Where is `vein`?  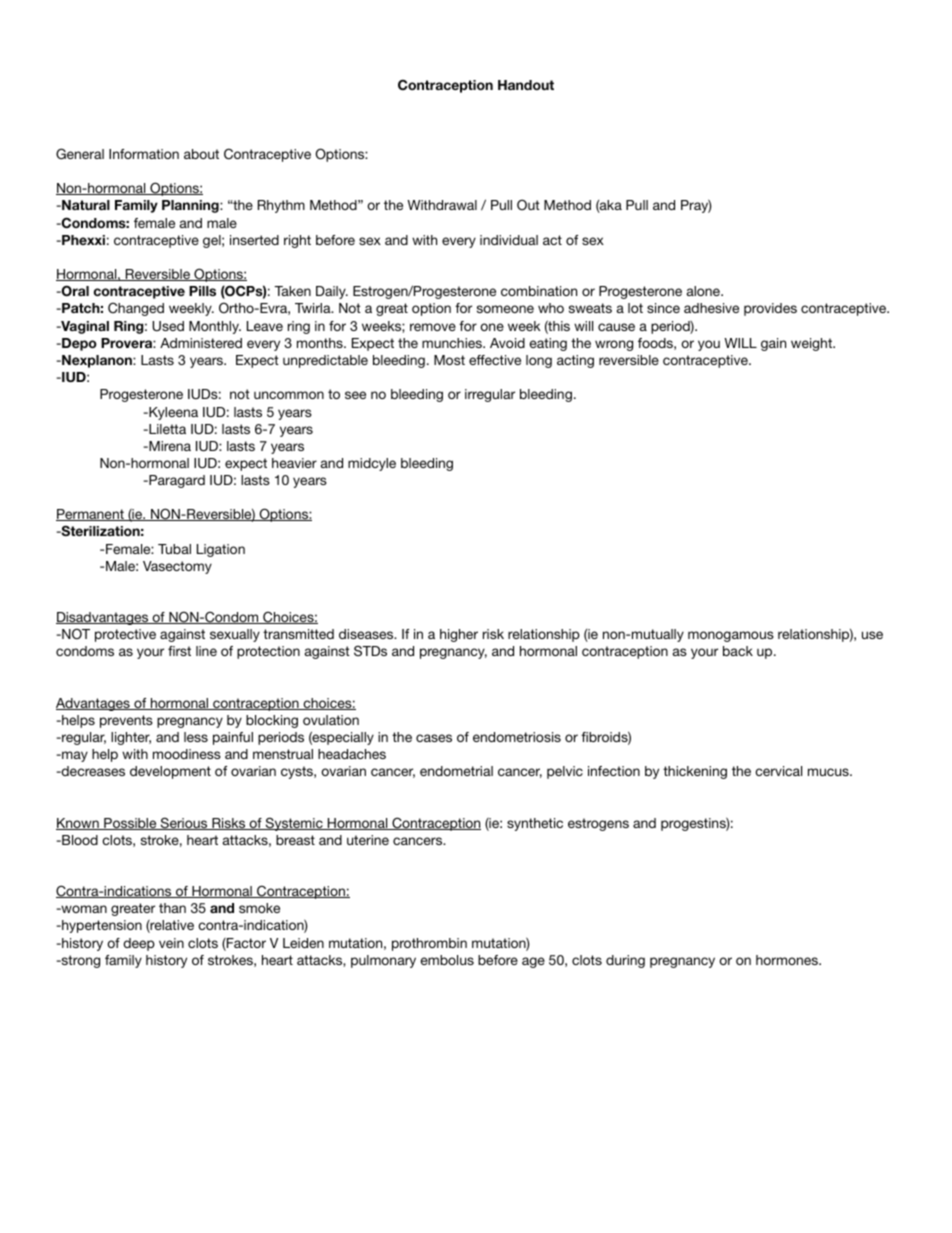 vein is located at coordinates (171, 943).
